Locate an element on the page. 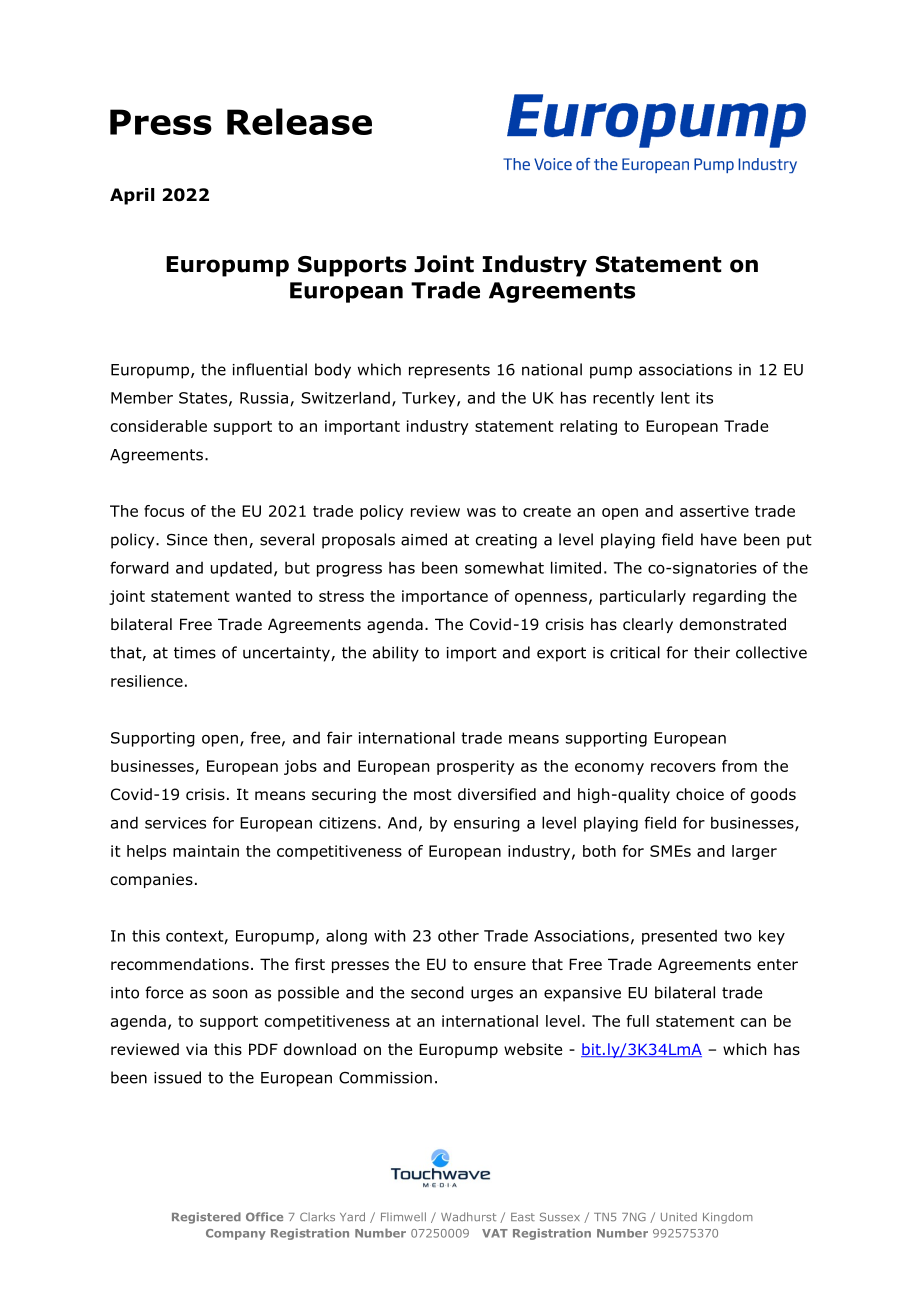  regarding is located at coordinates (729, 597).
